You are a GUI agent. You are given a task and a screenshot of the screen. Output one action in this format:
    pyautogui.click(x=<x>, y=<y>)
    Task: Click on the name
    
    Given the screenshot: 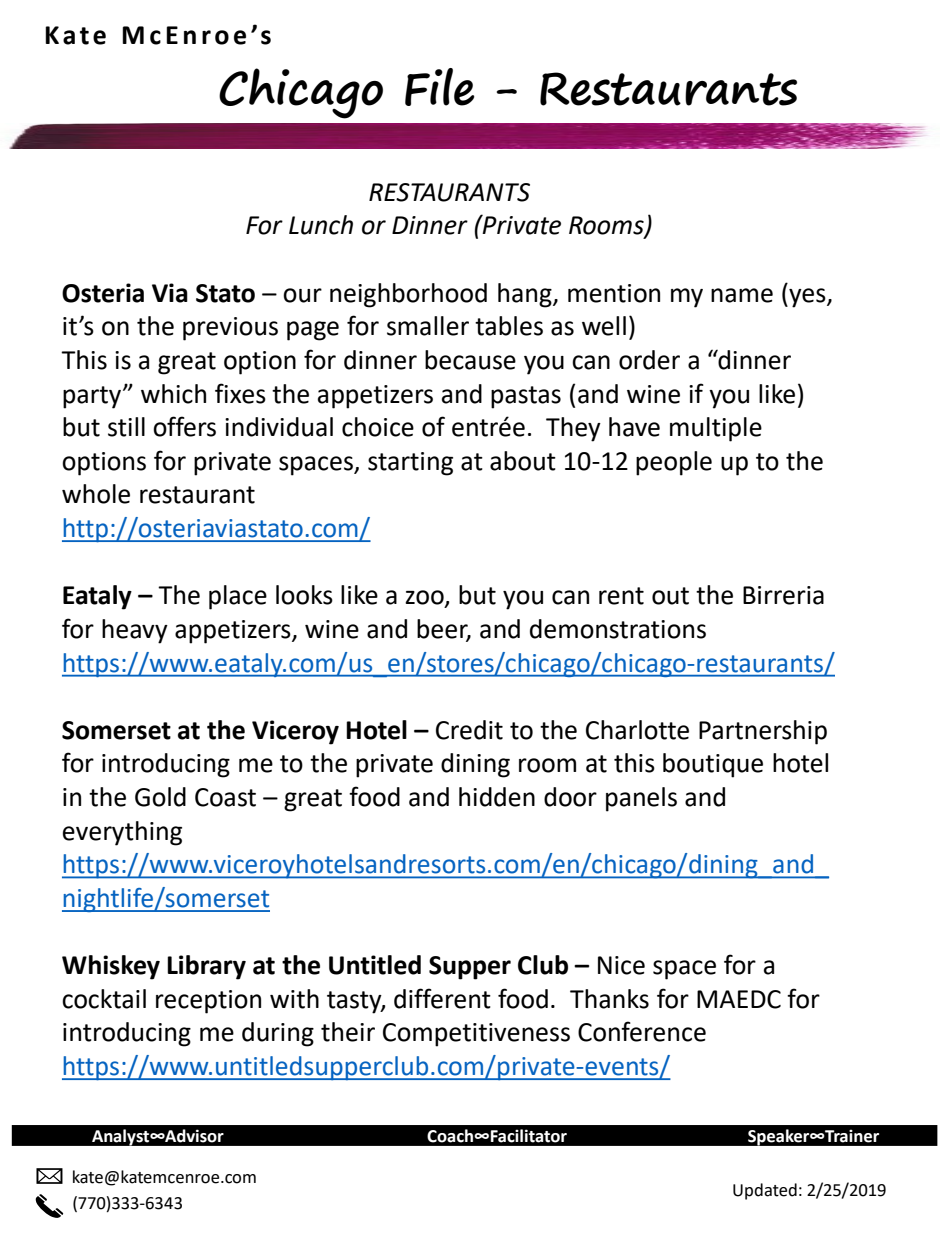 What is the action you would take?
    pyautogui.click(x=742, y=295)
